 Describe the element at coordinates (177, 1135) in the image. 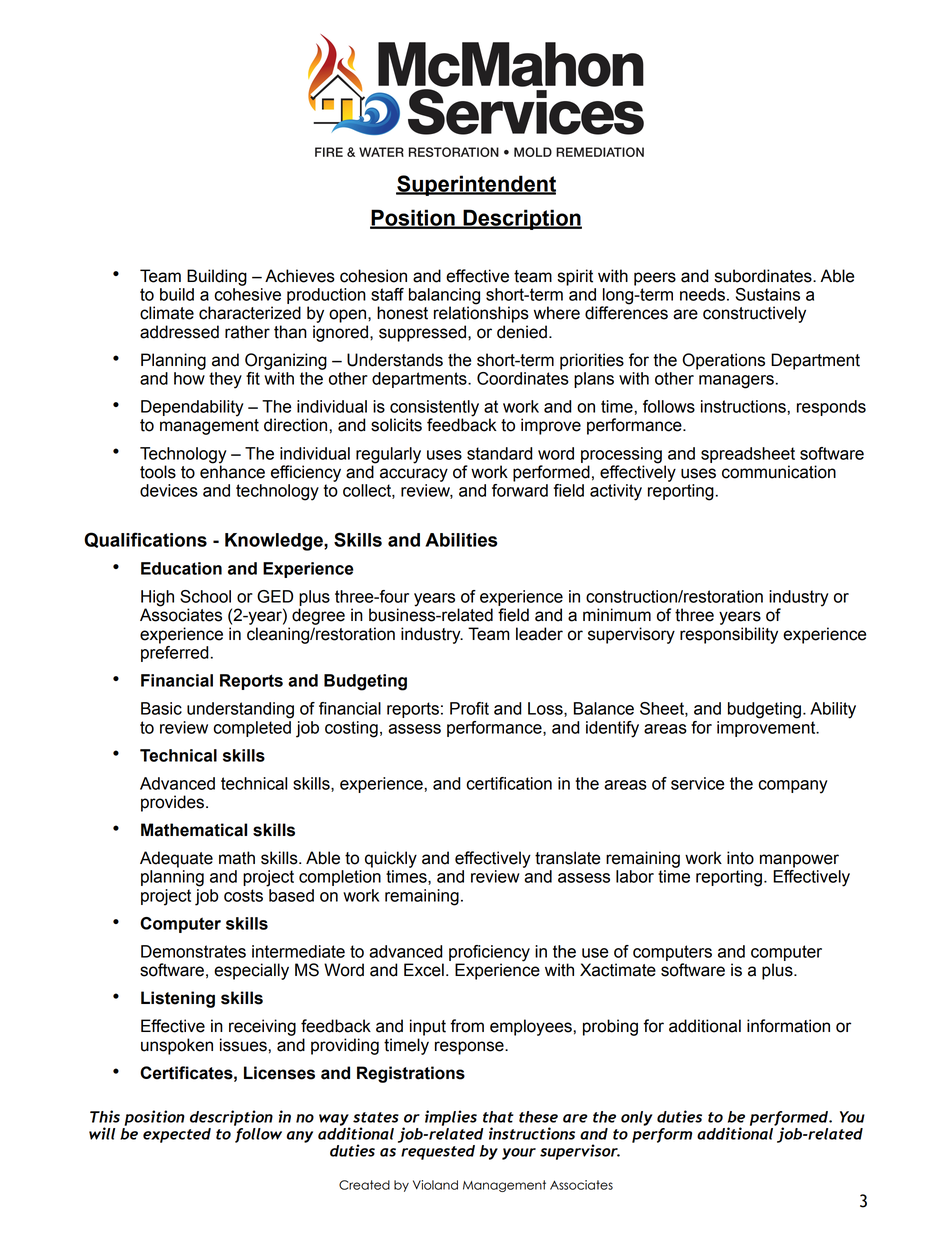

I see `expected` at that location.
